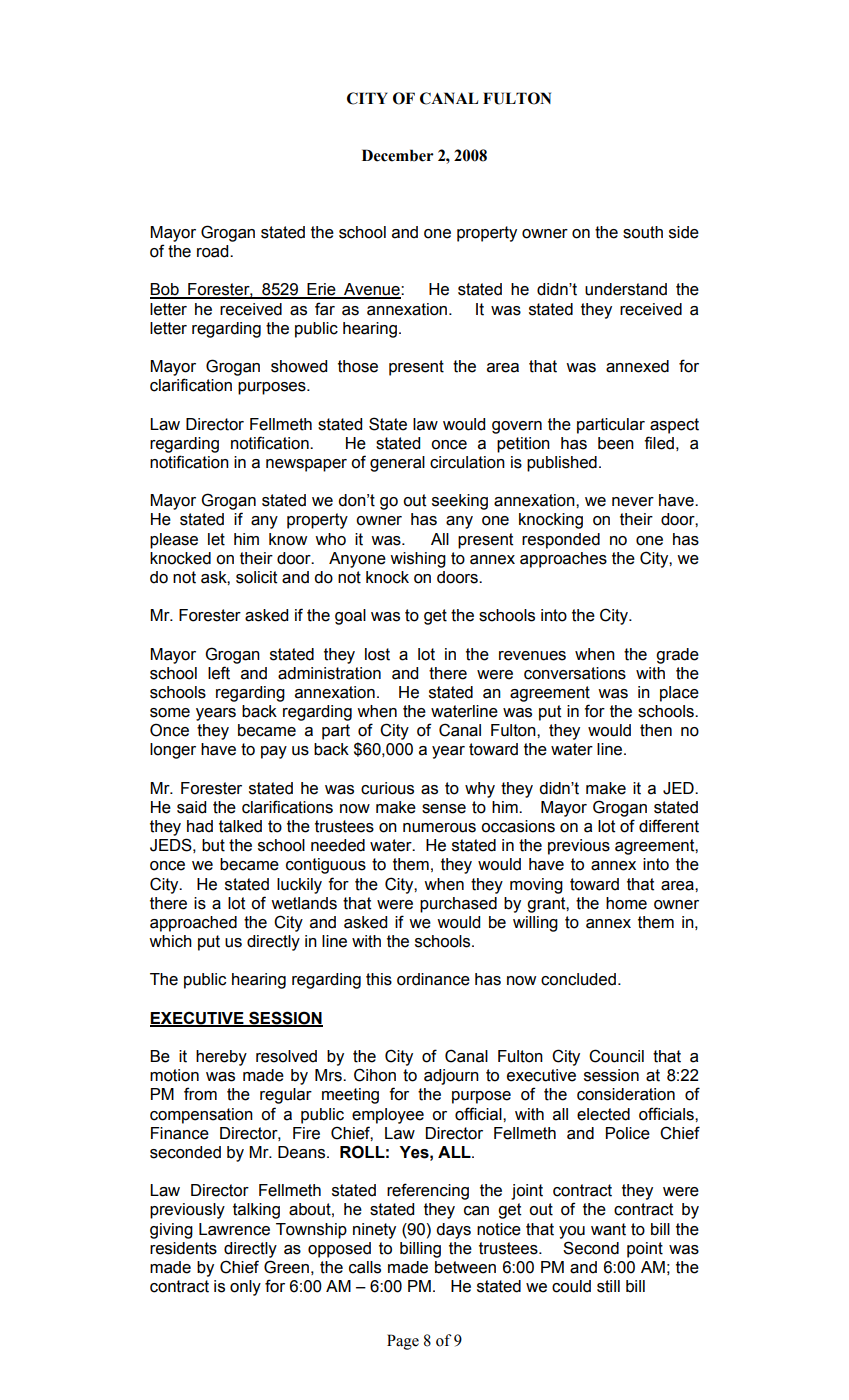  I want to click on road, so click(214, 251).
